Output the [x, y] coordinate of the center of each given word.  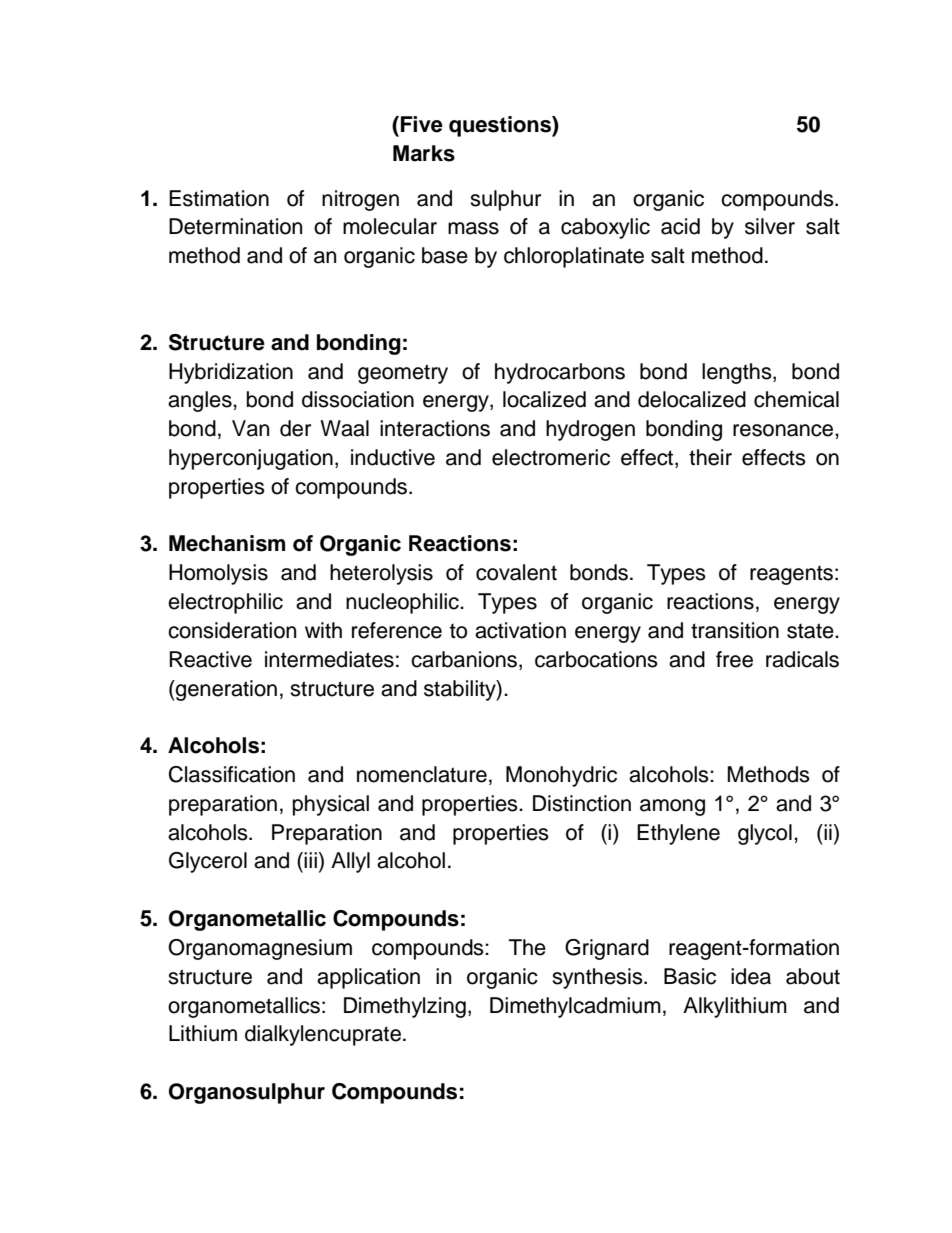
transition [735, 630]
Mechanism [227, 543]
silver [770, 226]
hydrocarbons [560, 373]
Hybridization [231, 373]
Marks [424, 153]
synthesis [598, 978]
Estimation [219, 198]
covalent [516, 572]
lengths [738, 373]
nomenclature [422, 774]
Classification [232, 774]
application [368, 978]
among [672, 807]
